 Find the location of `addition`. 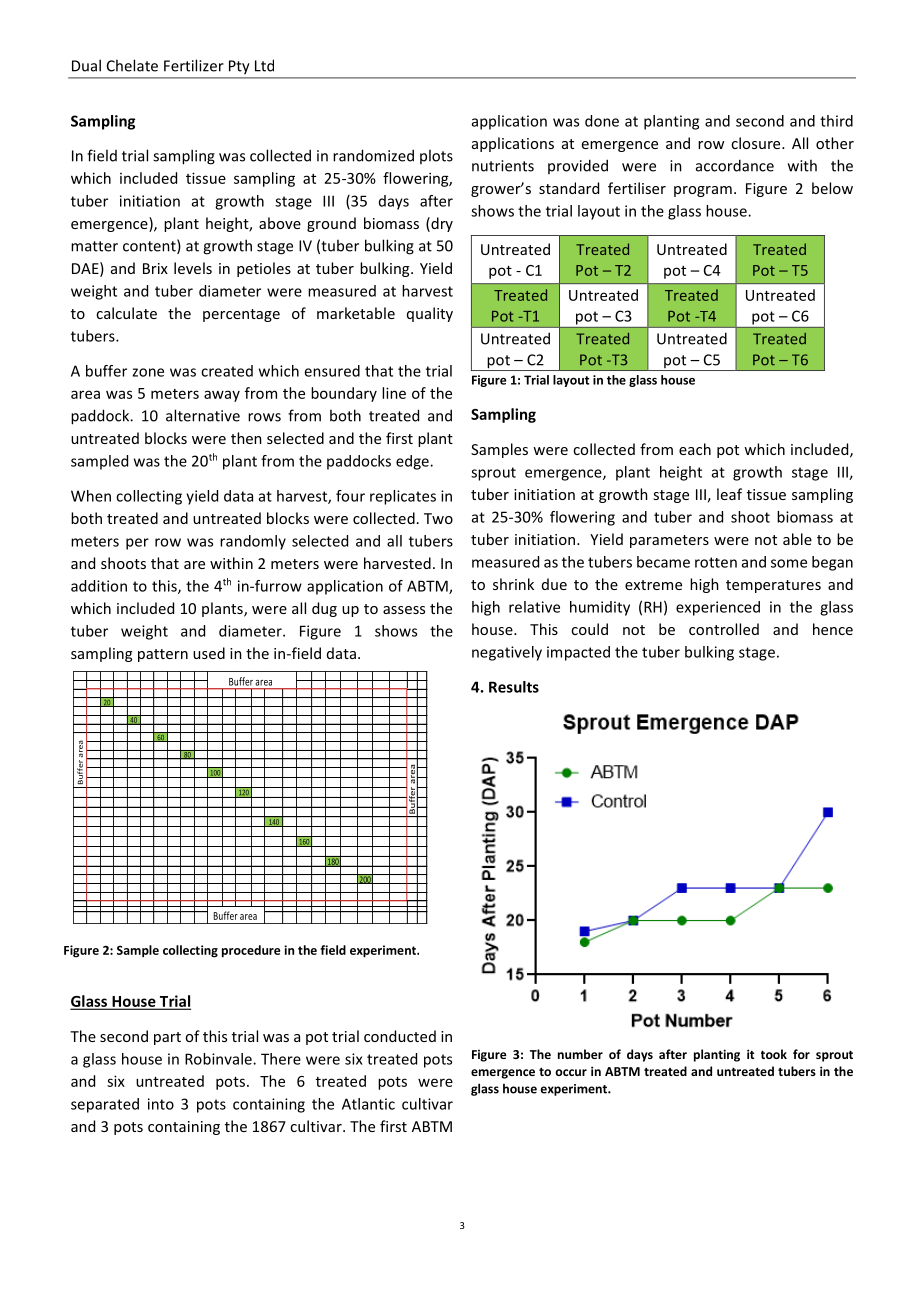

addition is located at coordinates (99, 586).
